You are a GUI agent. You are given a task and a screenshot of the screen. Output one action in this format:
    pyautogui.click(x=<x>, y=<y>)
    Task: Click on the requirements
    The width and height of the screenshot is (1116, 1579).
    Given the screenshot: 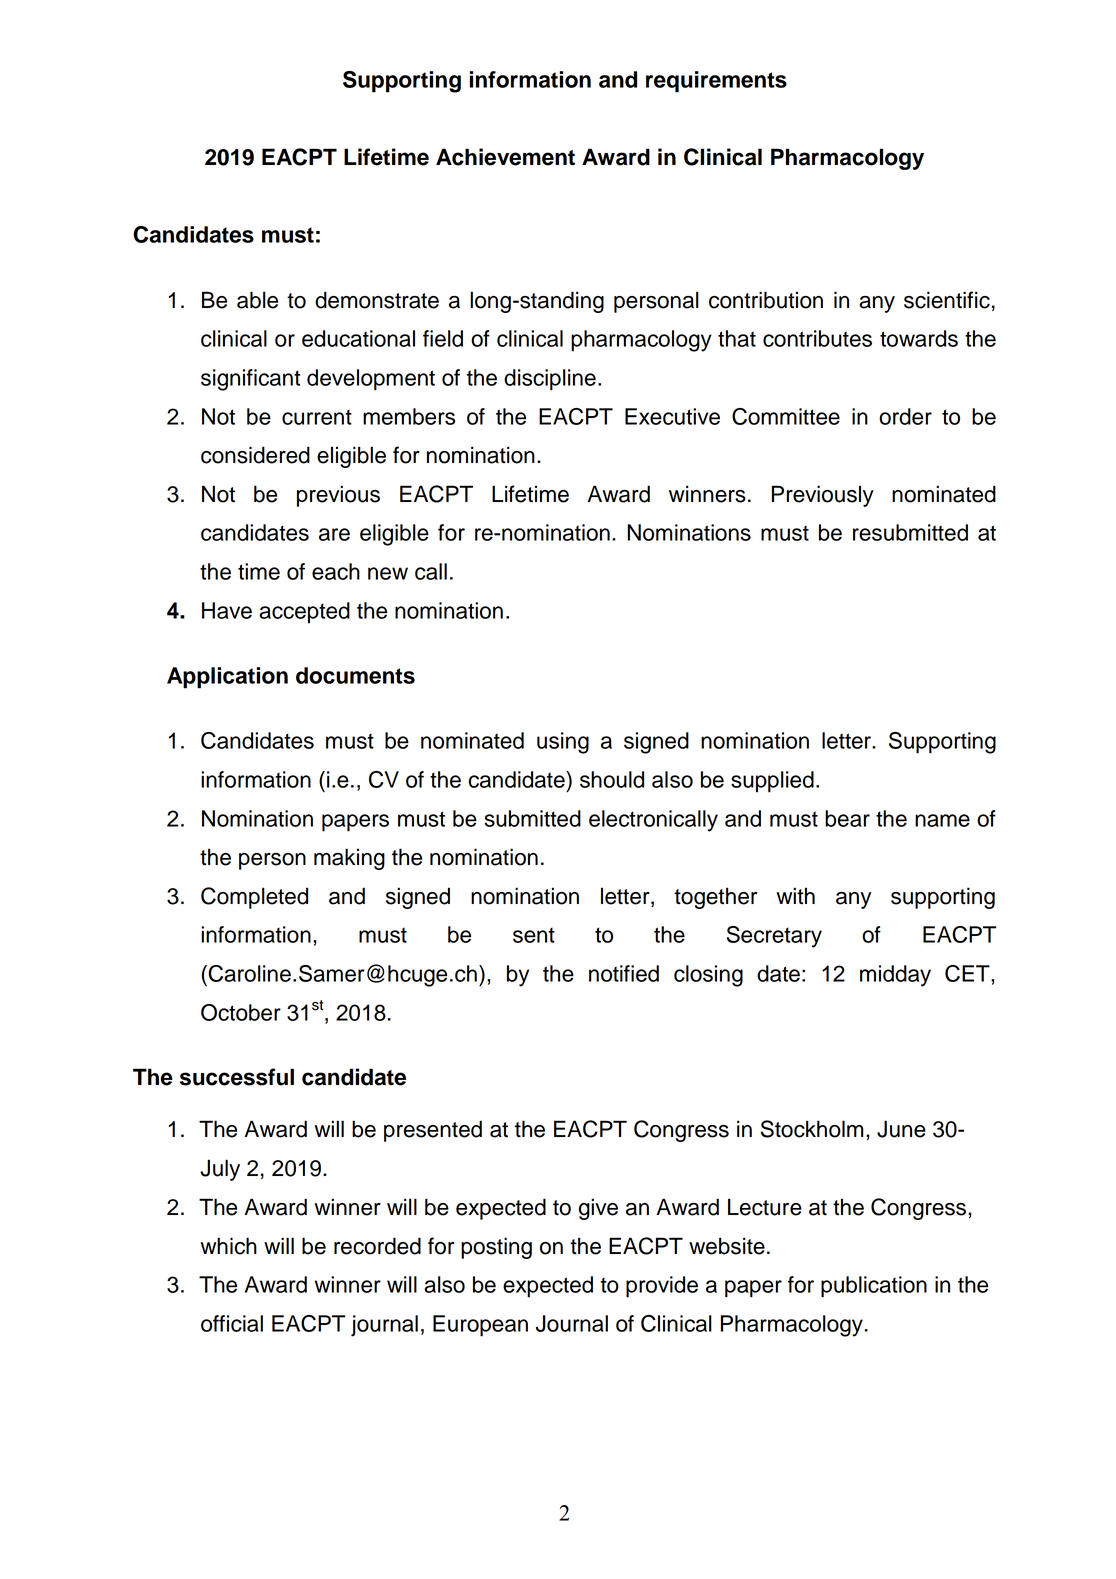 What is the action you would take?
    pyautogui.click(x=716, y=82)
